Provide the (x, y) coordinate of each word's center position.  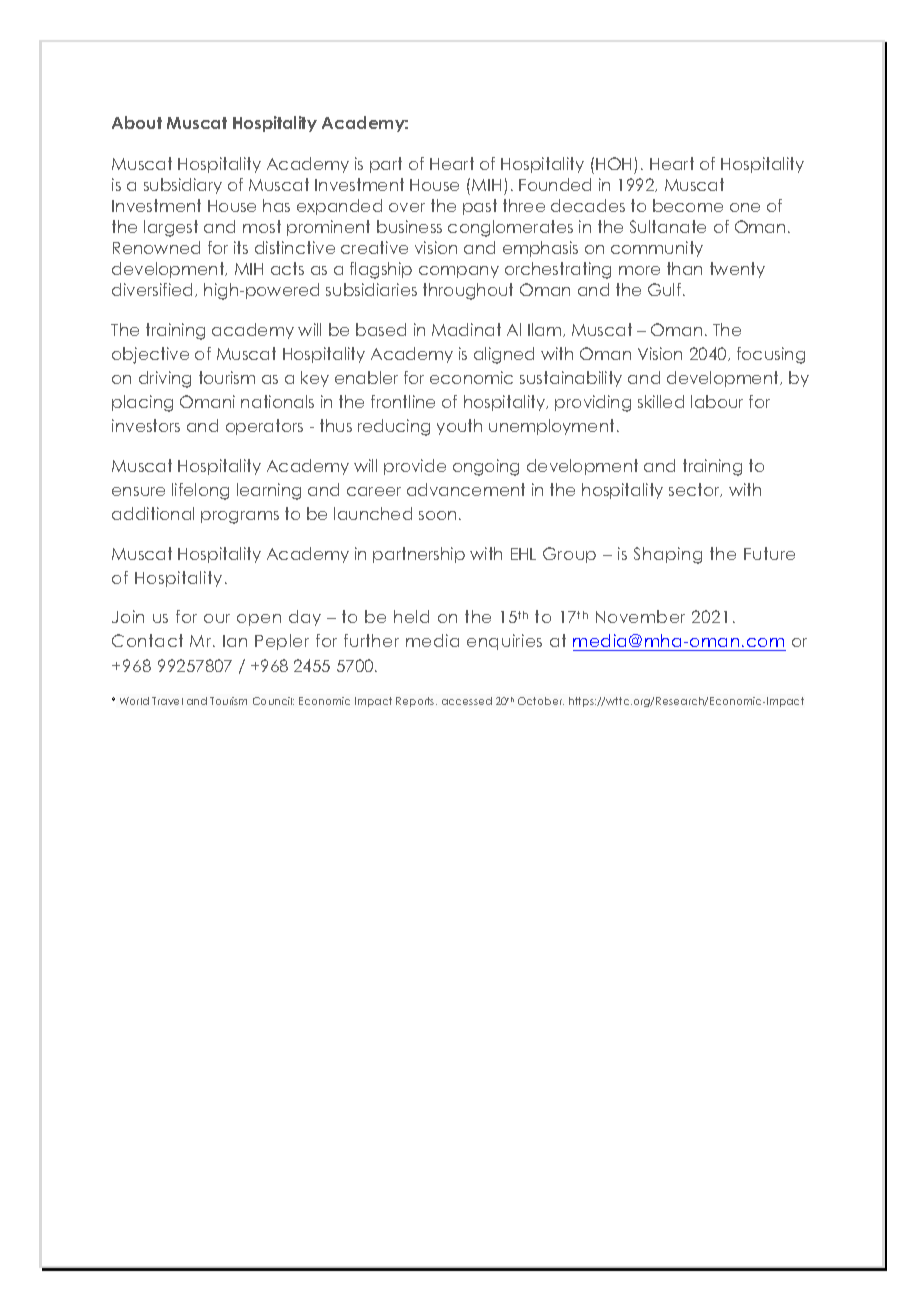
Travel (167, 701)
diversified (154, 290)
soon (437, 515)
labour (717, 401)
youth (459, 427)
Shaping (668, 555)
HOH (615, 165)
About (137, 122)
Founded (555, 184)
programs (240, 517)
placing (142, 403)
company (459, 272)
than (684, 268)
